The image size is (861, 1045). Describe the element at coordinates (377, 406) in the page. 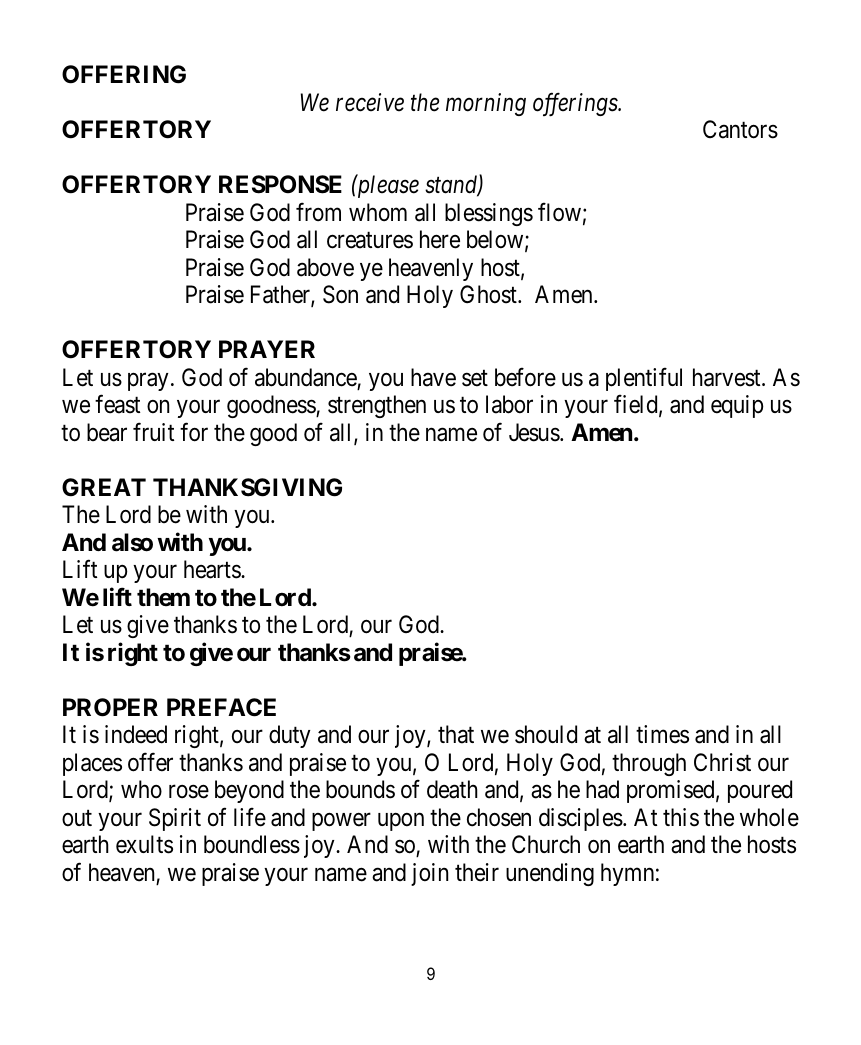

I see `strengthen` at that location.
